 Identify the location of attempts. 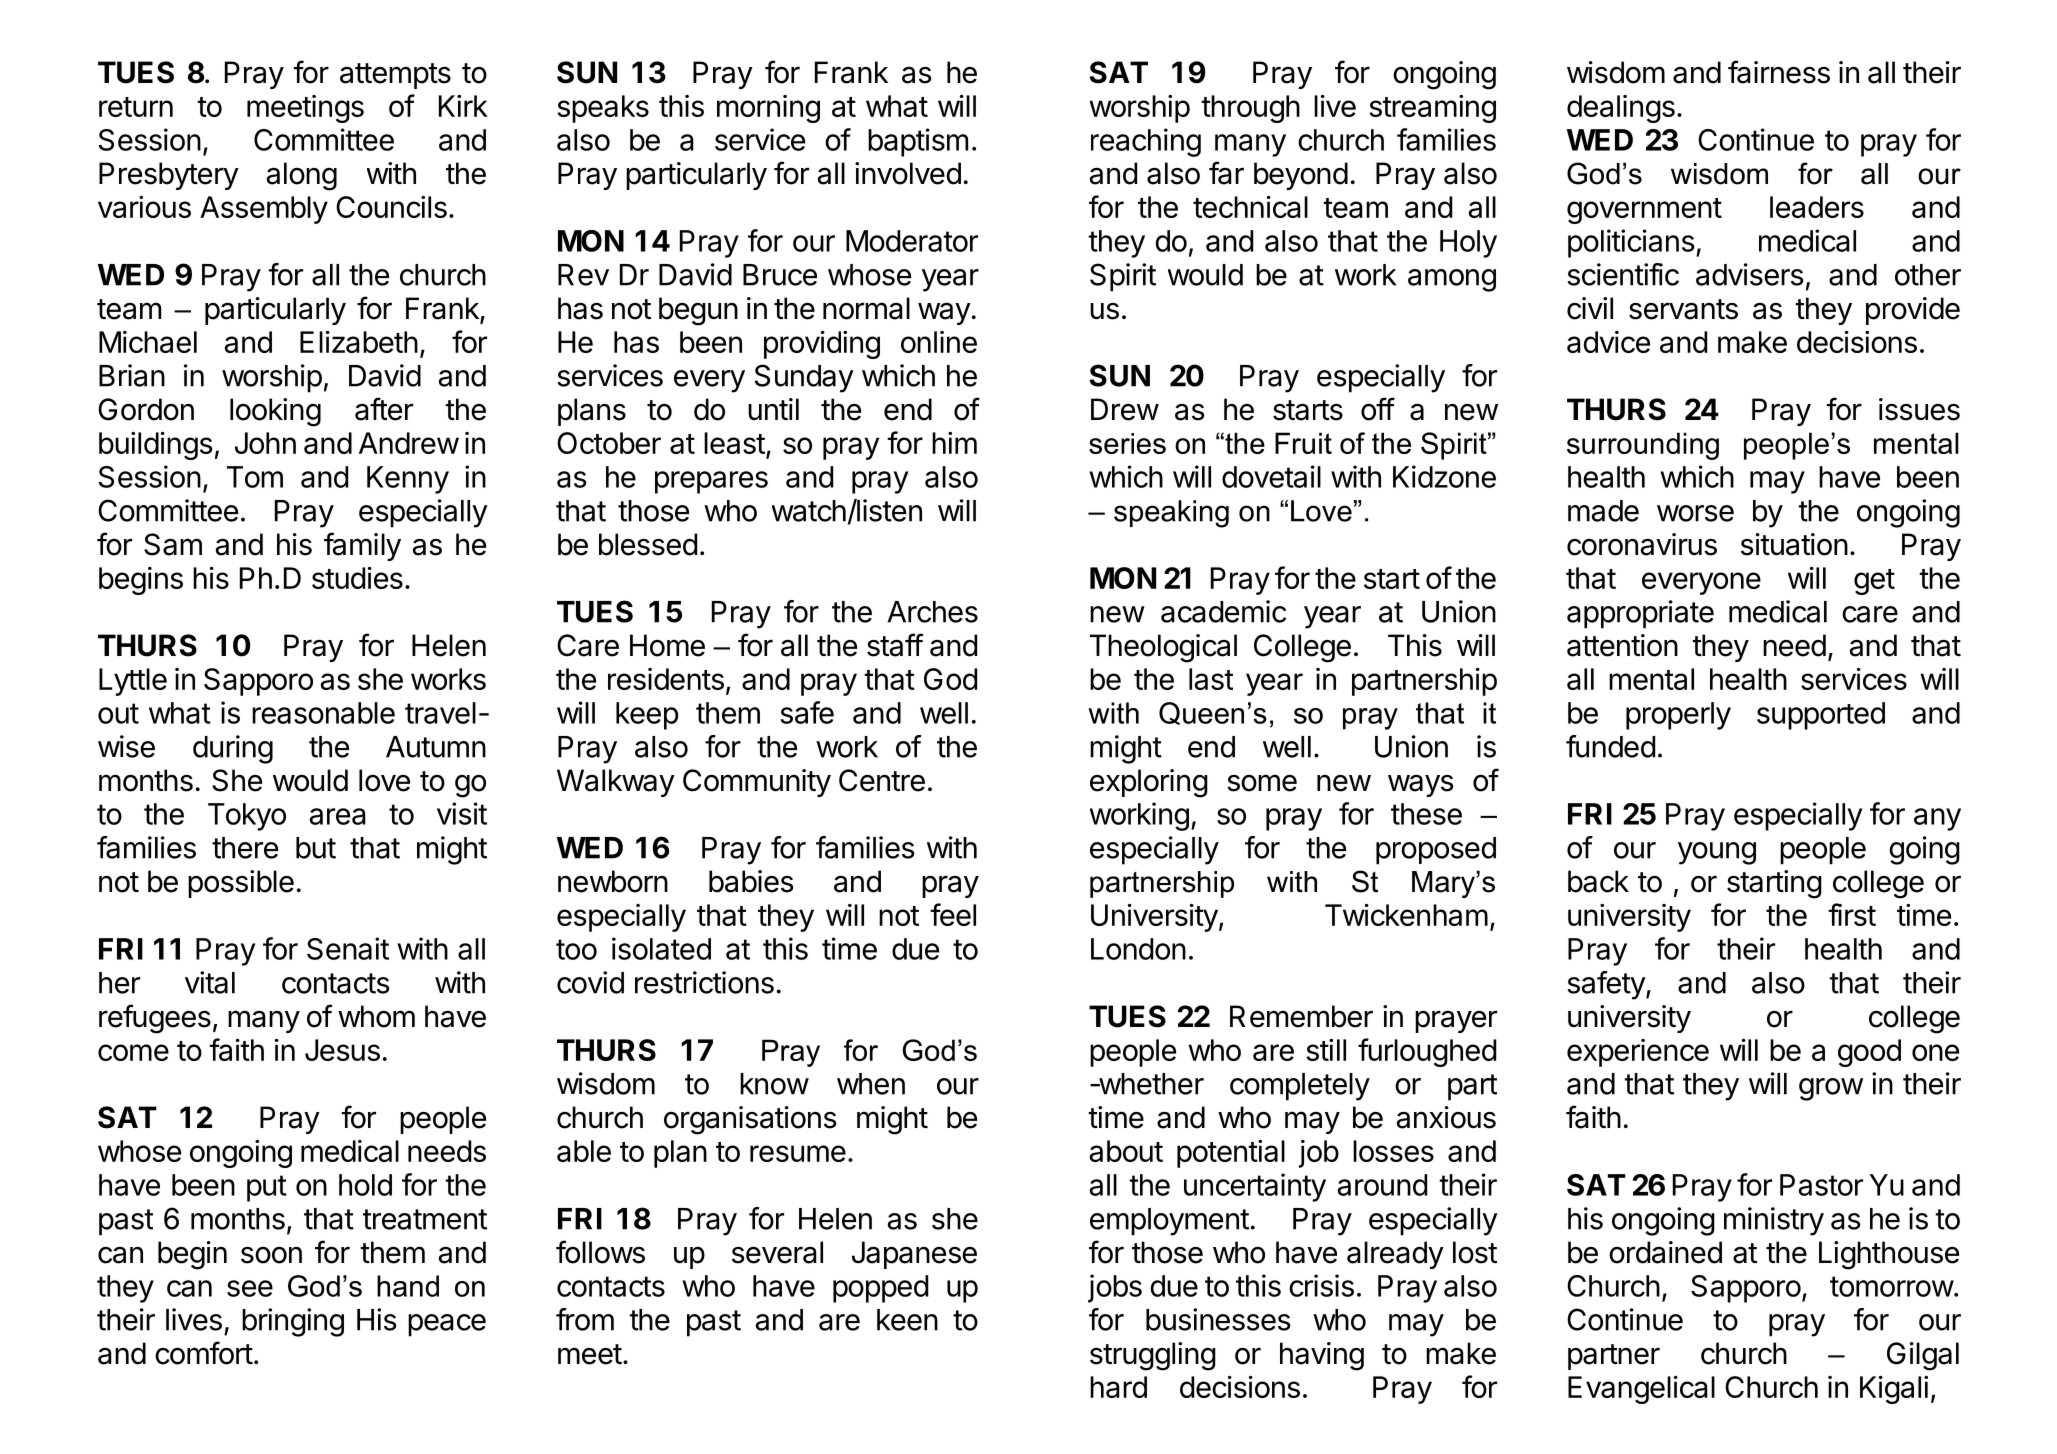
(395, 76).
